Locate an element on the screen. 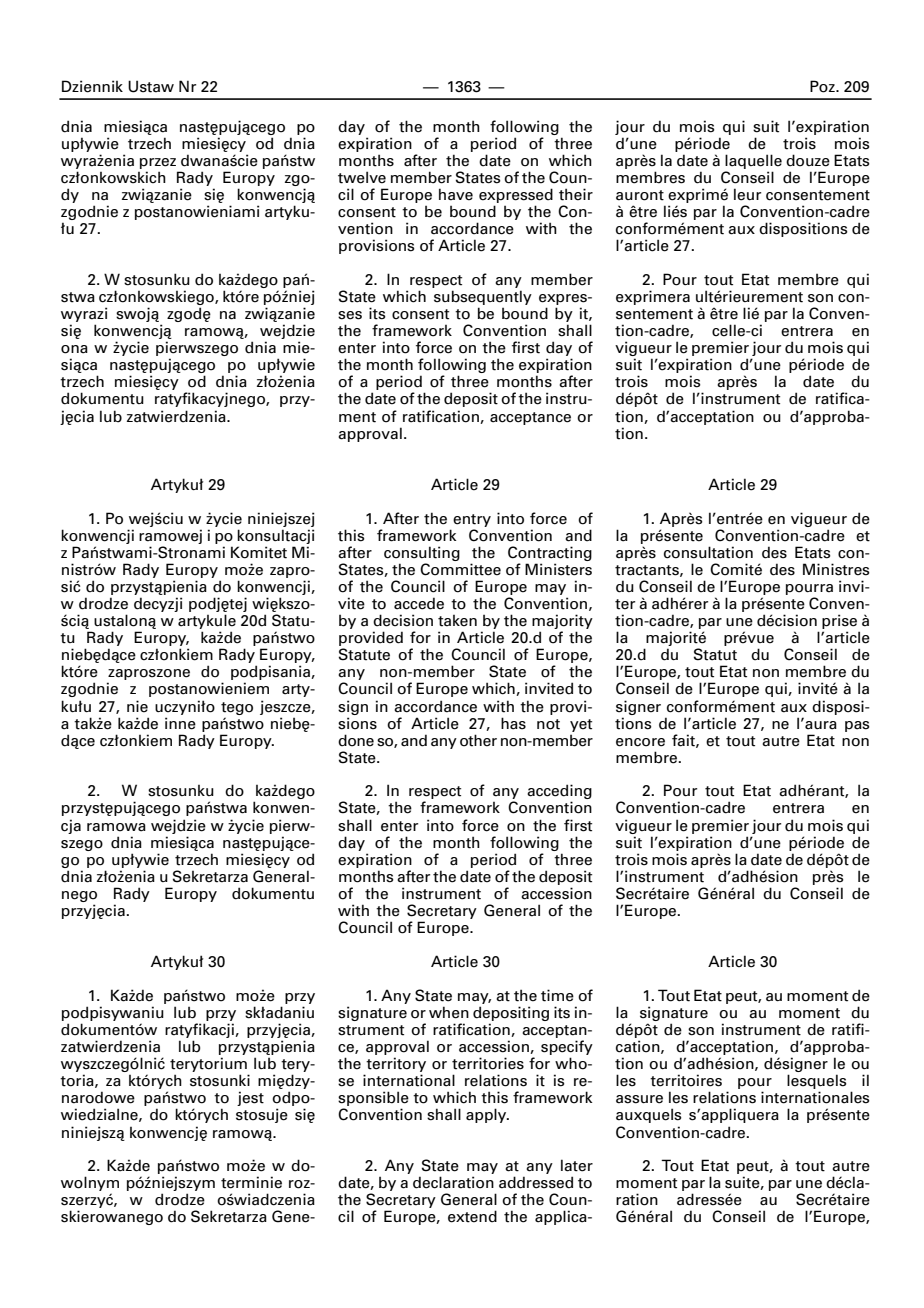 This screenshot has height=1308, width=924. assure is located at coordinates (639, 1099).
